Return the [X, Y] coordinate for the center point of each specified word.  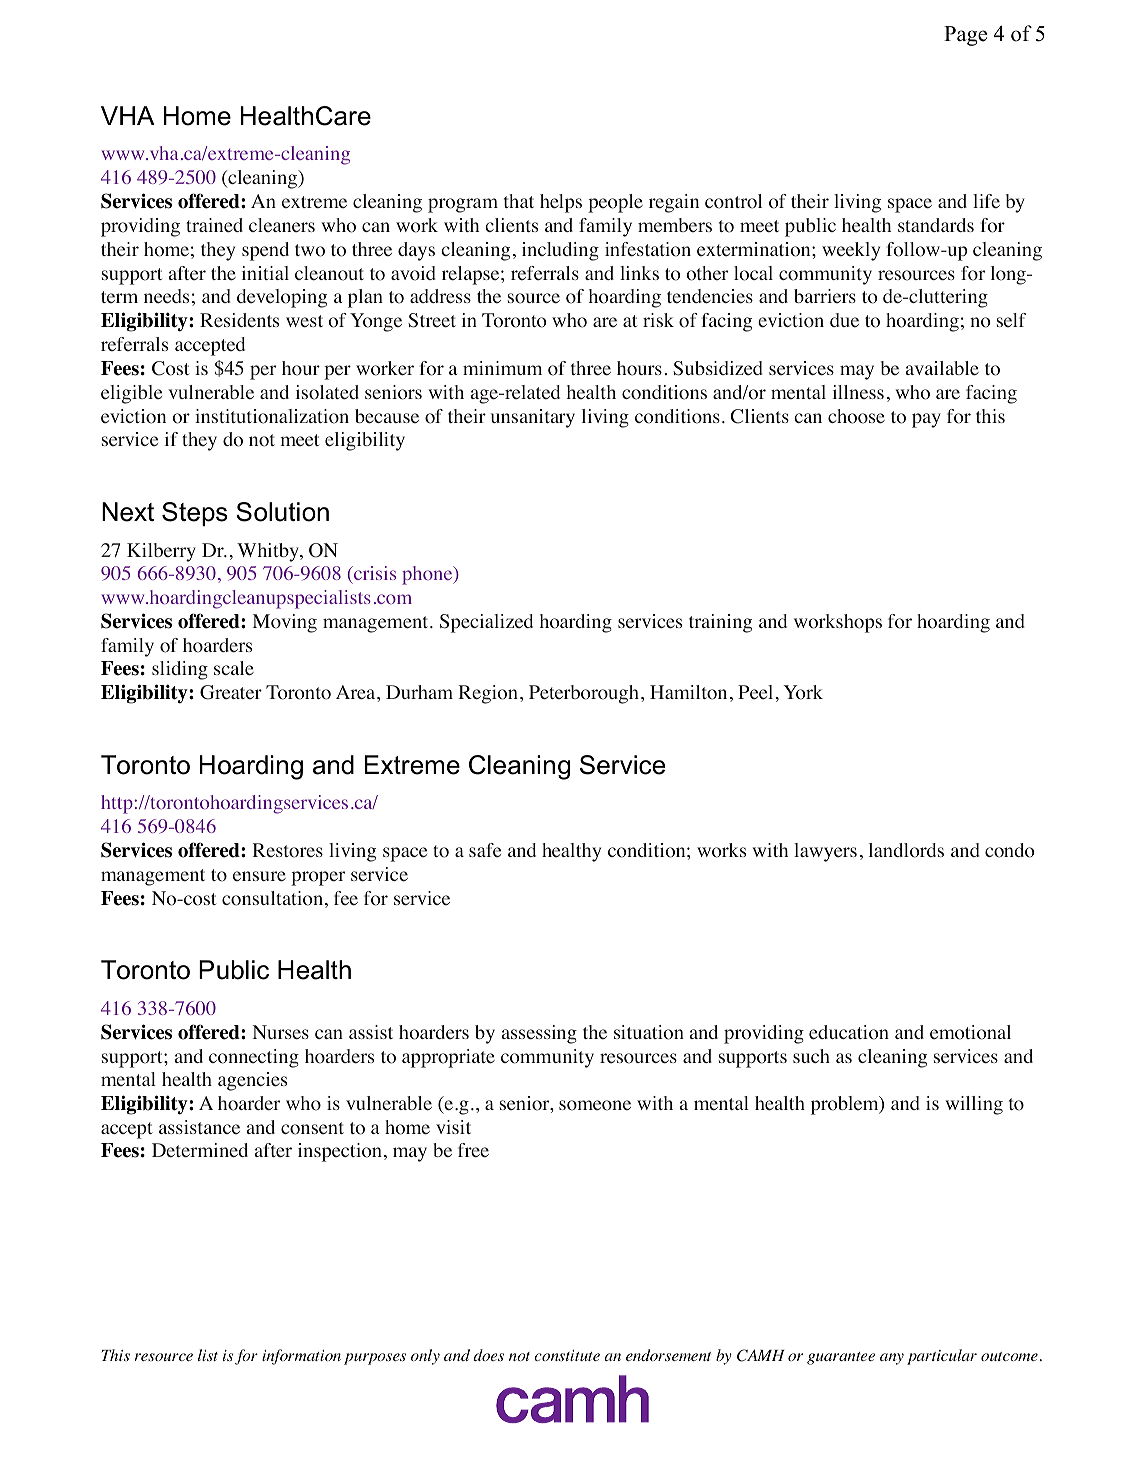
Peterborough [584, 694]
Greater [231, 692]
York [803, 692]
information [301, 1357]
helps [561, 203]
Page [965, 36]
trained [214, 225]
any [892, 1359]
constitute [567, 1355]
